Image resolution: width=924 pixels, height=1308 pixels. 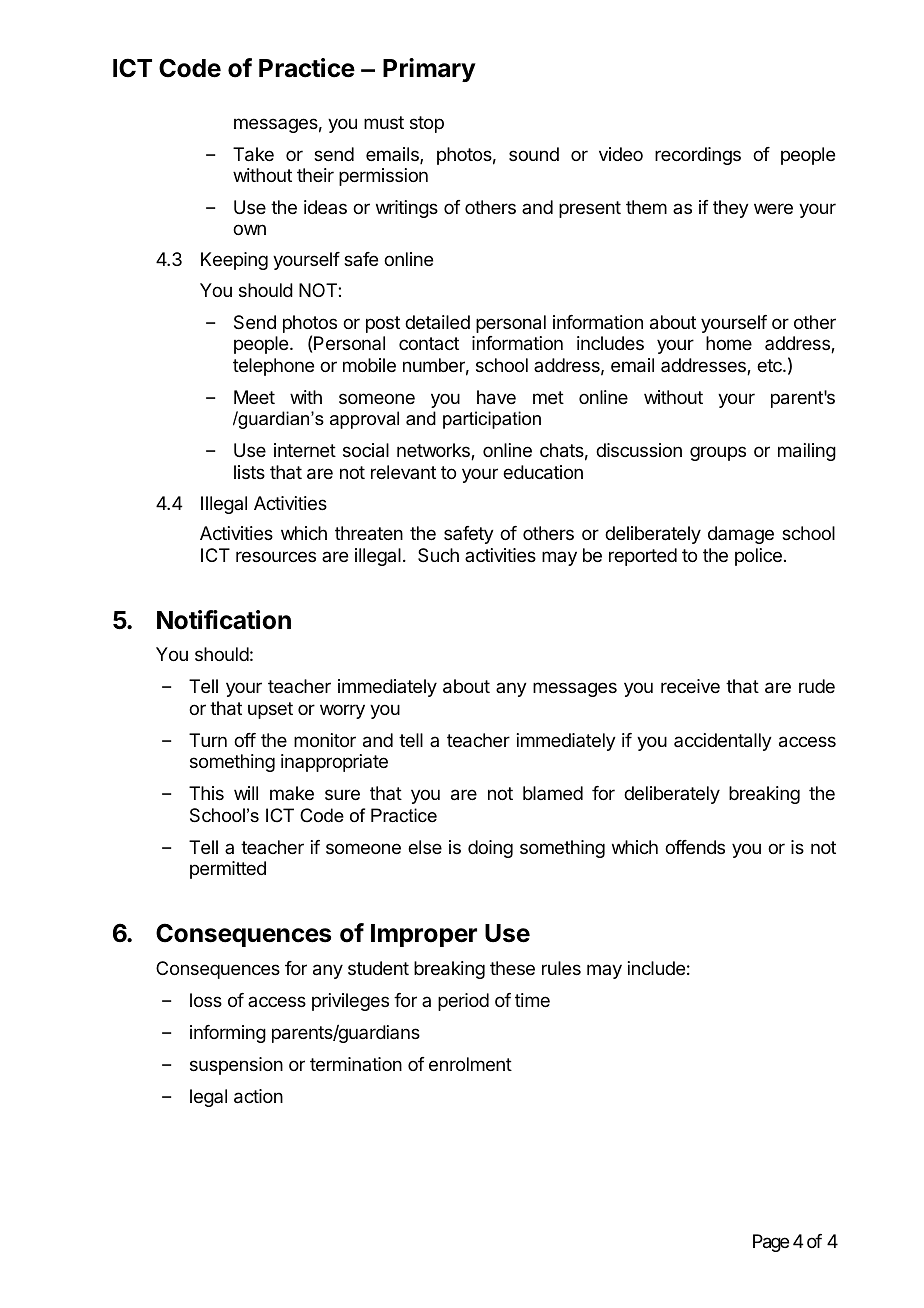 What do you see at coordinates (534, 154) in the screenshot?
I see `sound` at bounding box center [534, 154].
